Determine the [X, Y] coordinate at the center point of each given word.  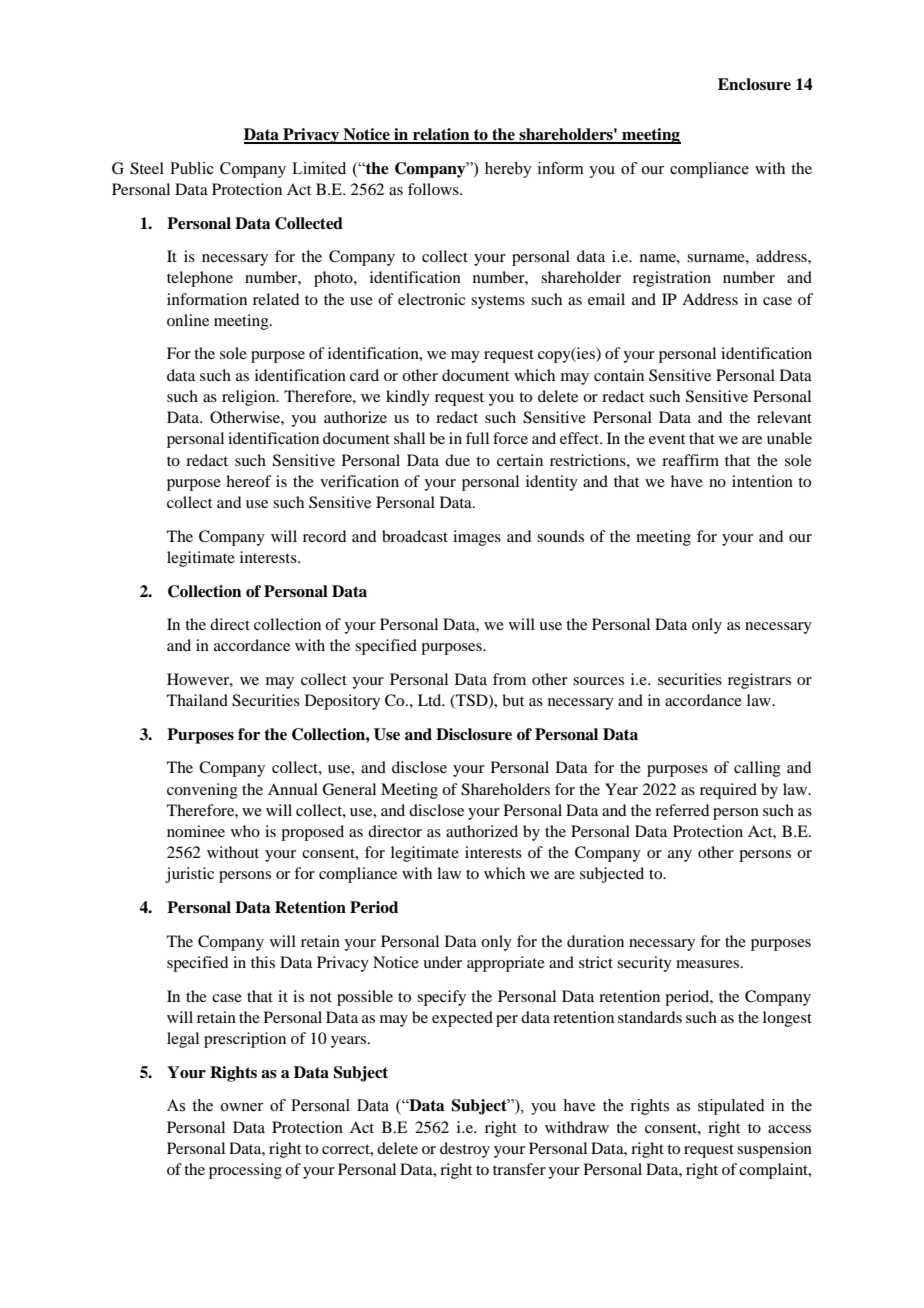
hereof [249, 481]
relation [441, 135]
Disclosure [474, 734]
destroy [465, 1150]
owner [242, 1107]
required [728, 791]
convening [202, 791]
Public [192, 168]
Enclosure [754, 84]
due [457, 460]
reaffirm [690, 460]
